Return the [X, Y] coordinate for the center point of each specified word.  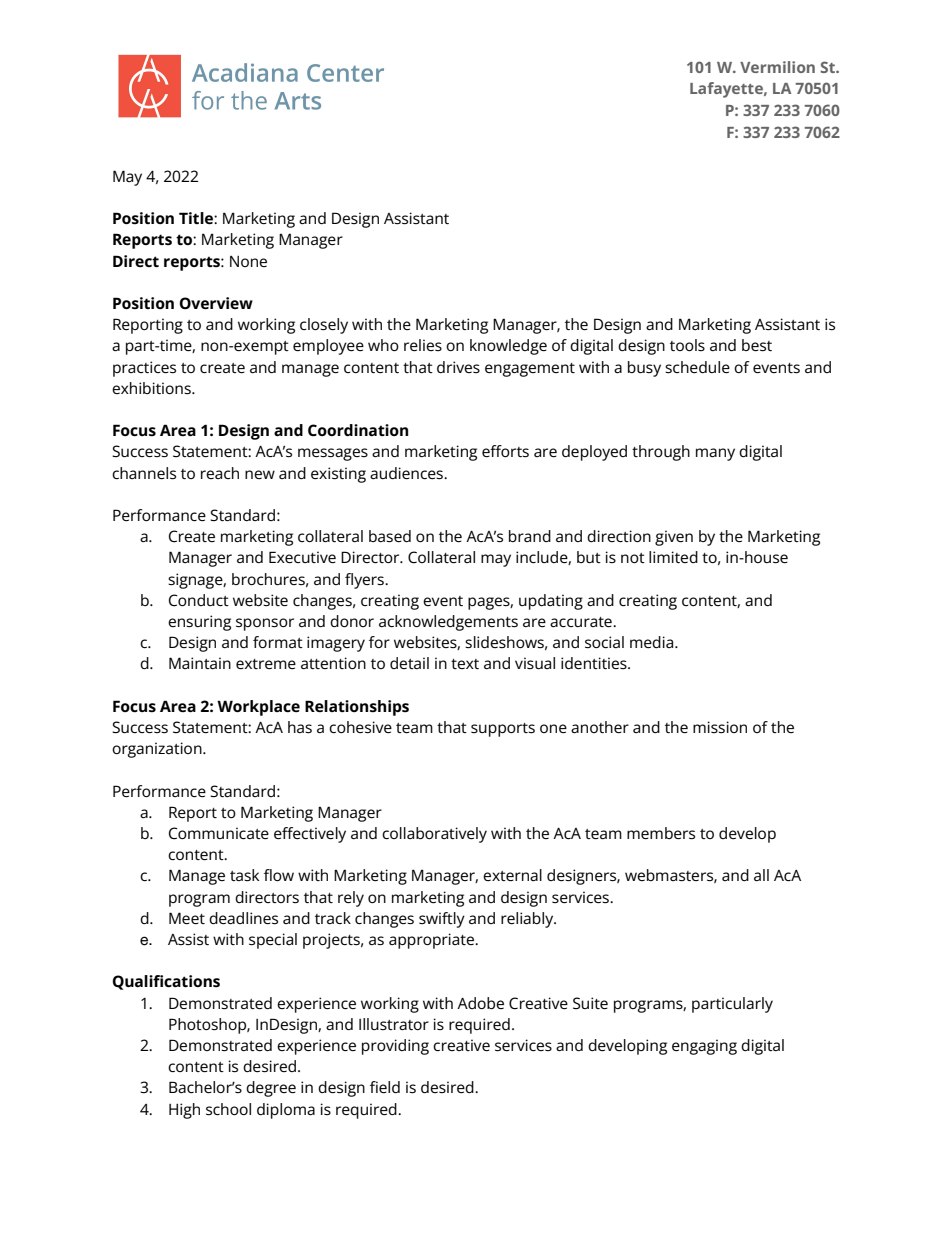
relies [423, 345]
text [465, 664]
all [761, 875]
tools [687, 345]
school [228, 1109]
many [715, 454]
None [248, 261]
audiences [408, 473]
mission [720, 727]
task [244, 875]
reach [220, 473]
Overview [216, 303]
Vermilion [777, 67]
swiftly [442, 920]
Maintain [200, 663]
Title [197, 218]
